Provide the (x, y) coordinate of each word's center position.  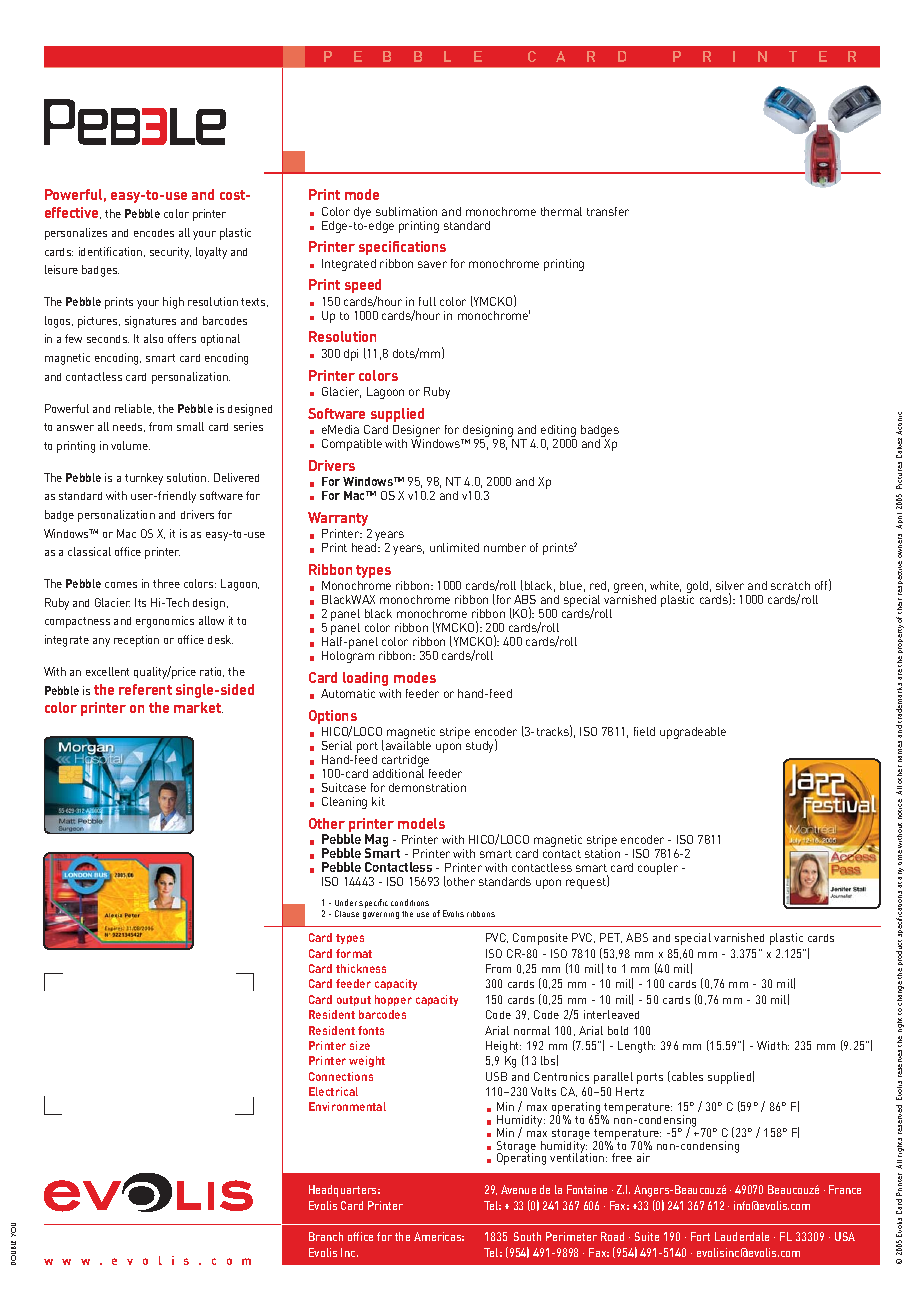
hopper (393, 1000)
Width (773, 1045)
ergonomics (165, 622)
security (170, 253)
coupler (658, 869)
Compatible (352, 445)
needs (129, 427)
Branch (326, 1236)
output (354, 1001)
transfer (608, 211)
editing (558, 432)
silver (730, 585)
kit (378, 801)
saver (432, 264)
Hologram (348, 657)
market (198, 707)
